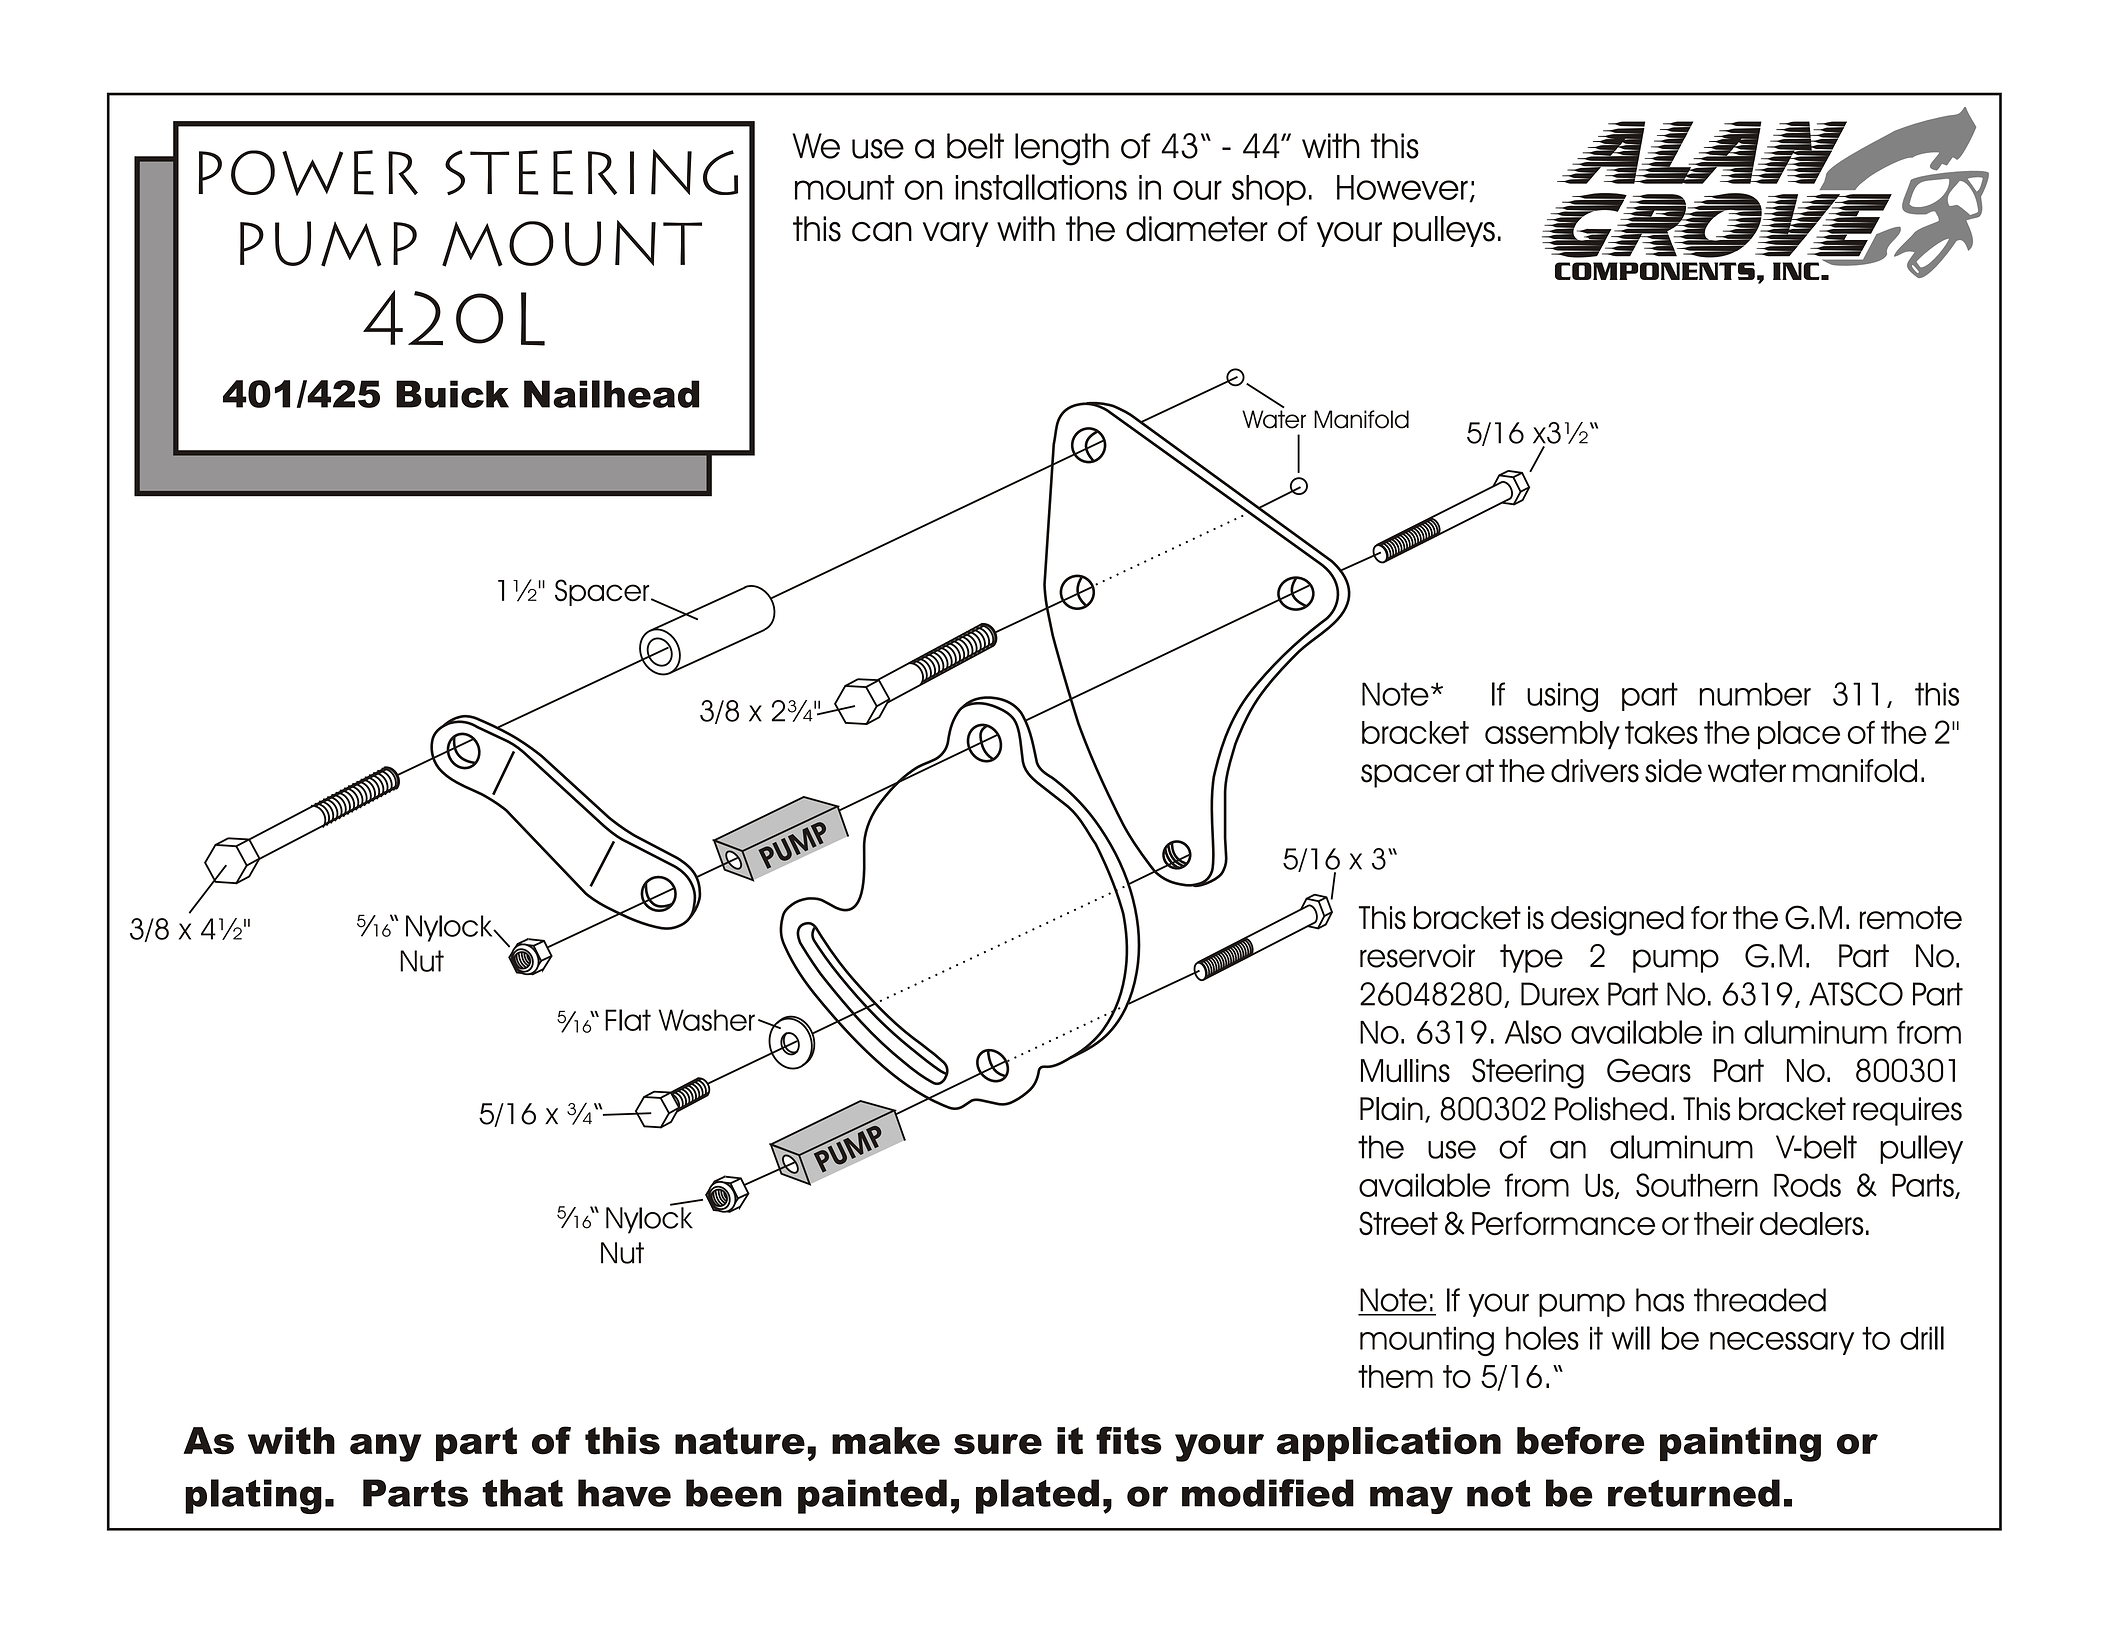 This screenshot has width=2105, height=1627. I want to click on Buick, so click(452, 394).
